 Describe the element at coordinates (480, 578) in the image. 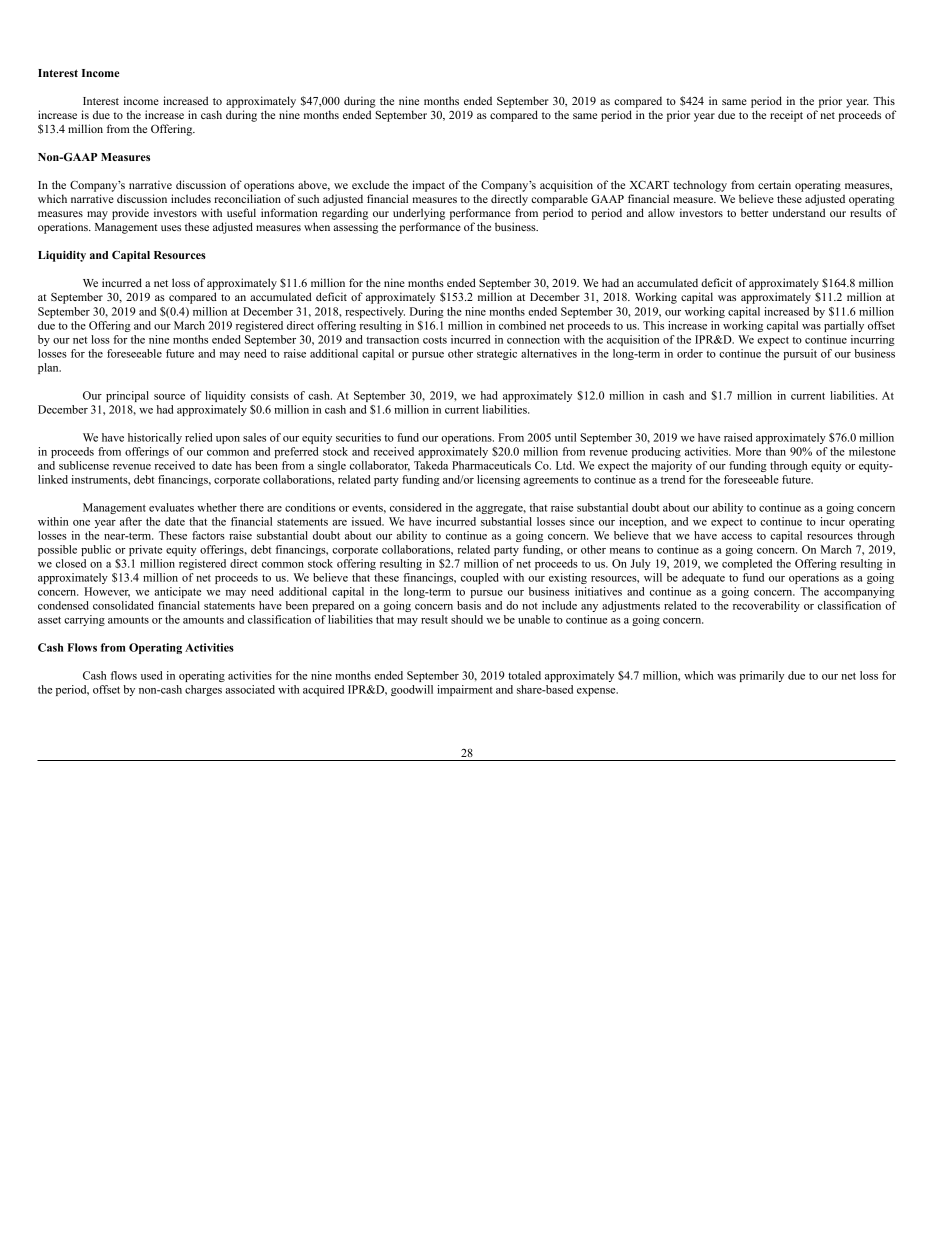

I see `coupled` at that location.
